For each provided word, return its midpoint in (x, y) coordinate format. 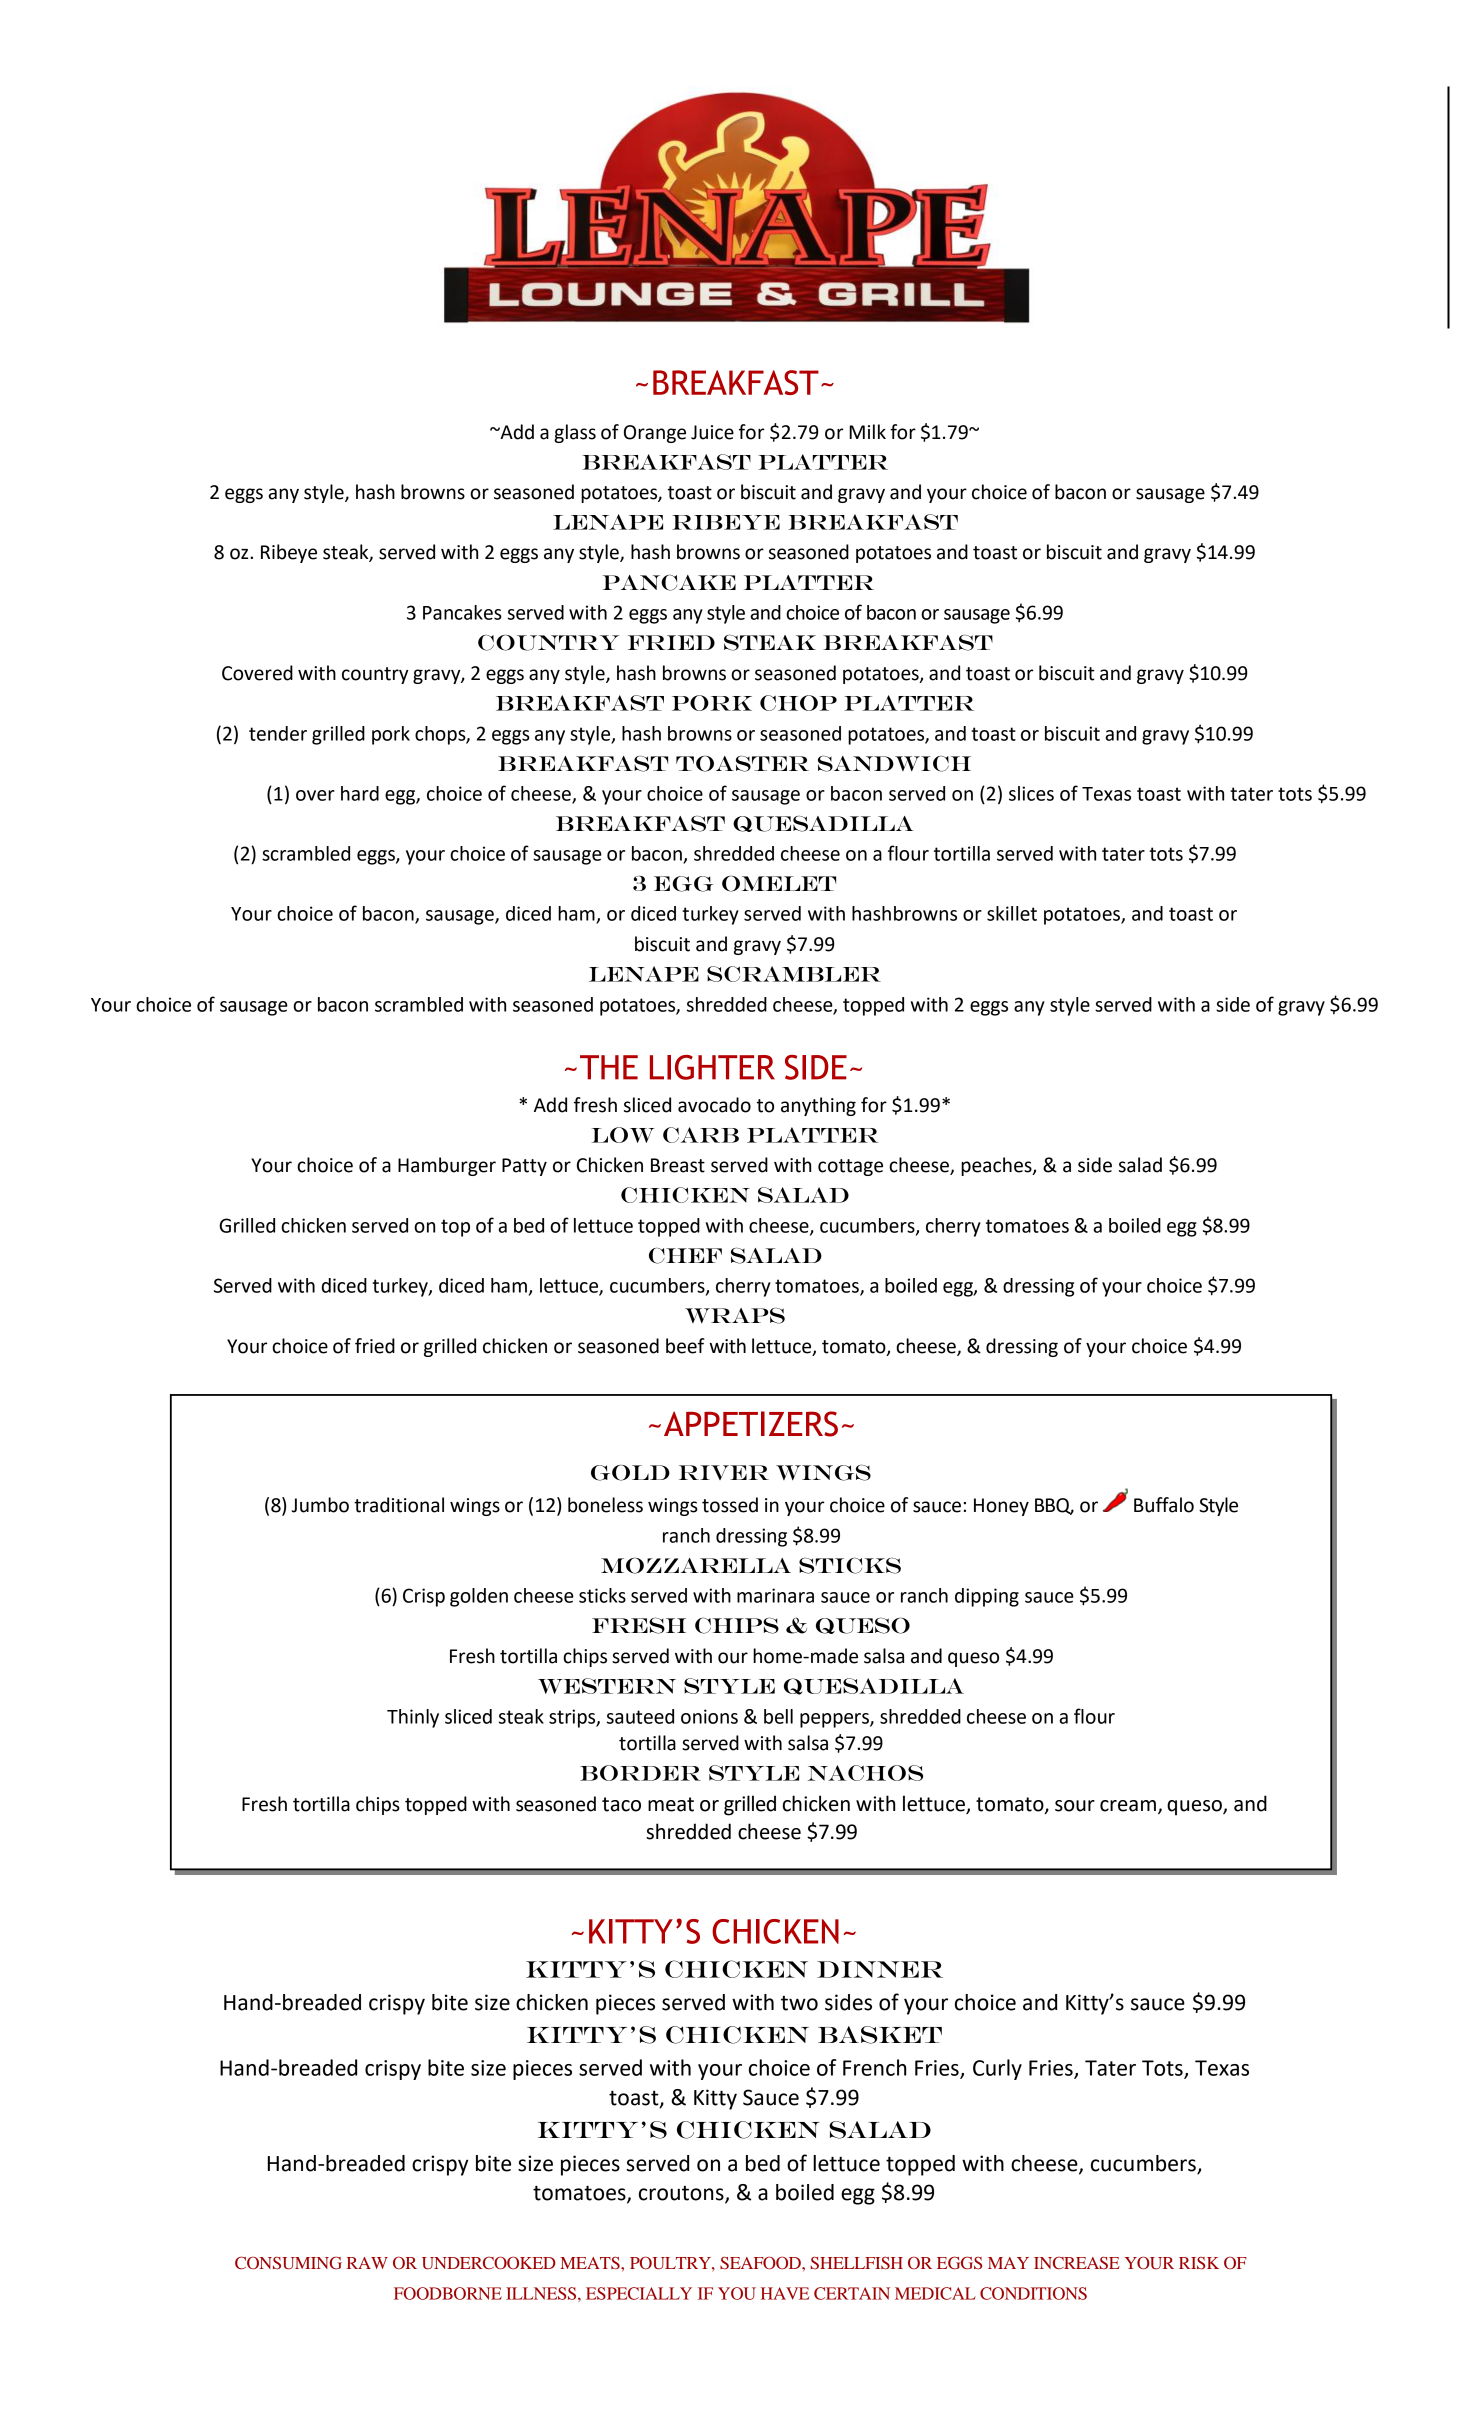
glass (575, 433)
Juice (712, 432)
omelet (779, 884)
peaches (997, 1166)
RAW (367, 2263)
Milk (867, 431)
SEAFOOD (761, 2263)
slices (1031, 793)
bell (778, 1716)
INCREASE (1077, 2262)
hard (360, 793)
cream (1128, 1806)
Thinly (413, 1718)
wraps (735, 1315)
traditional (399, 1505)
